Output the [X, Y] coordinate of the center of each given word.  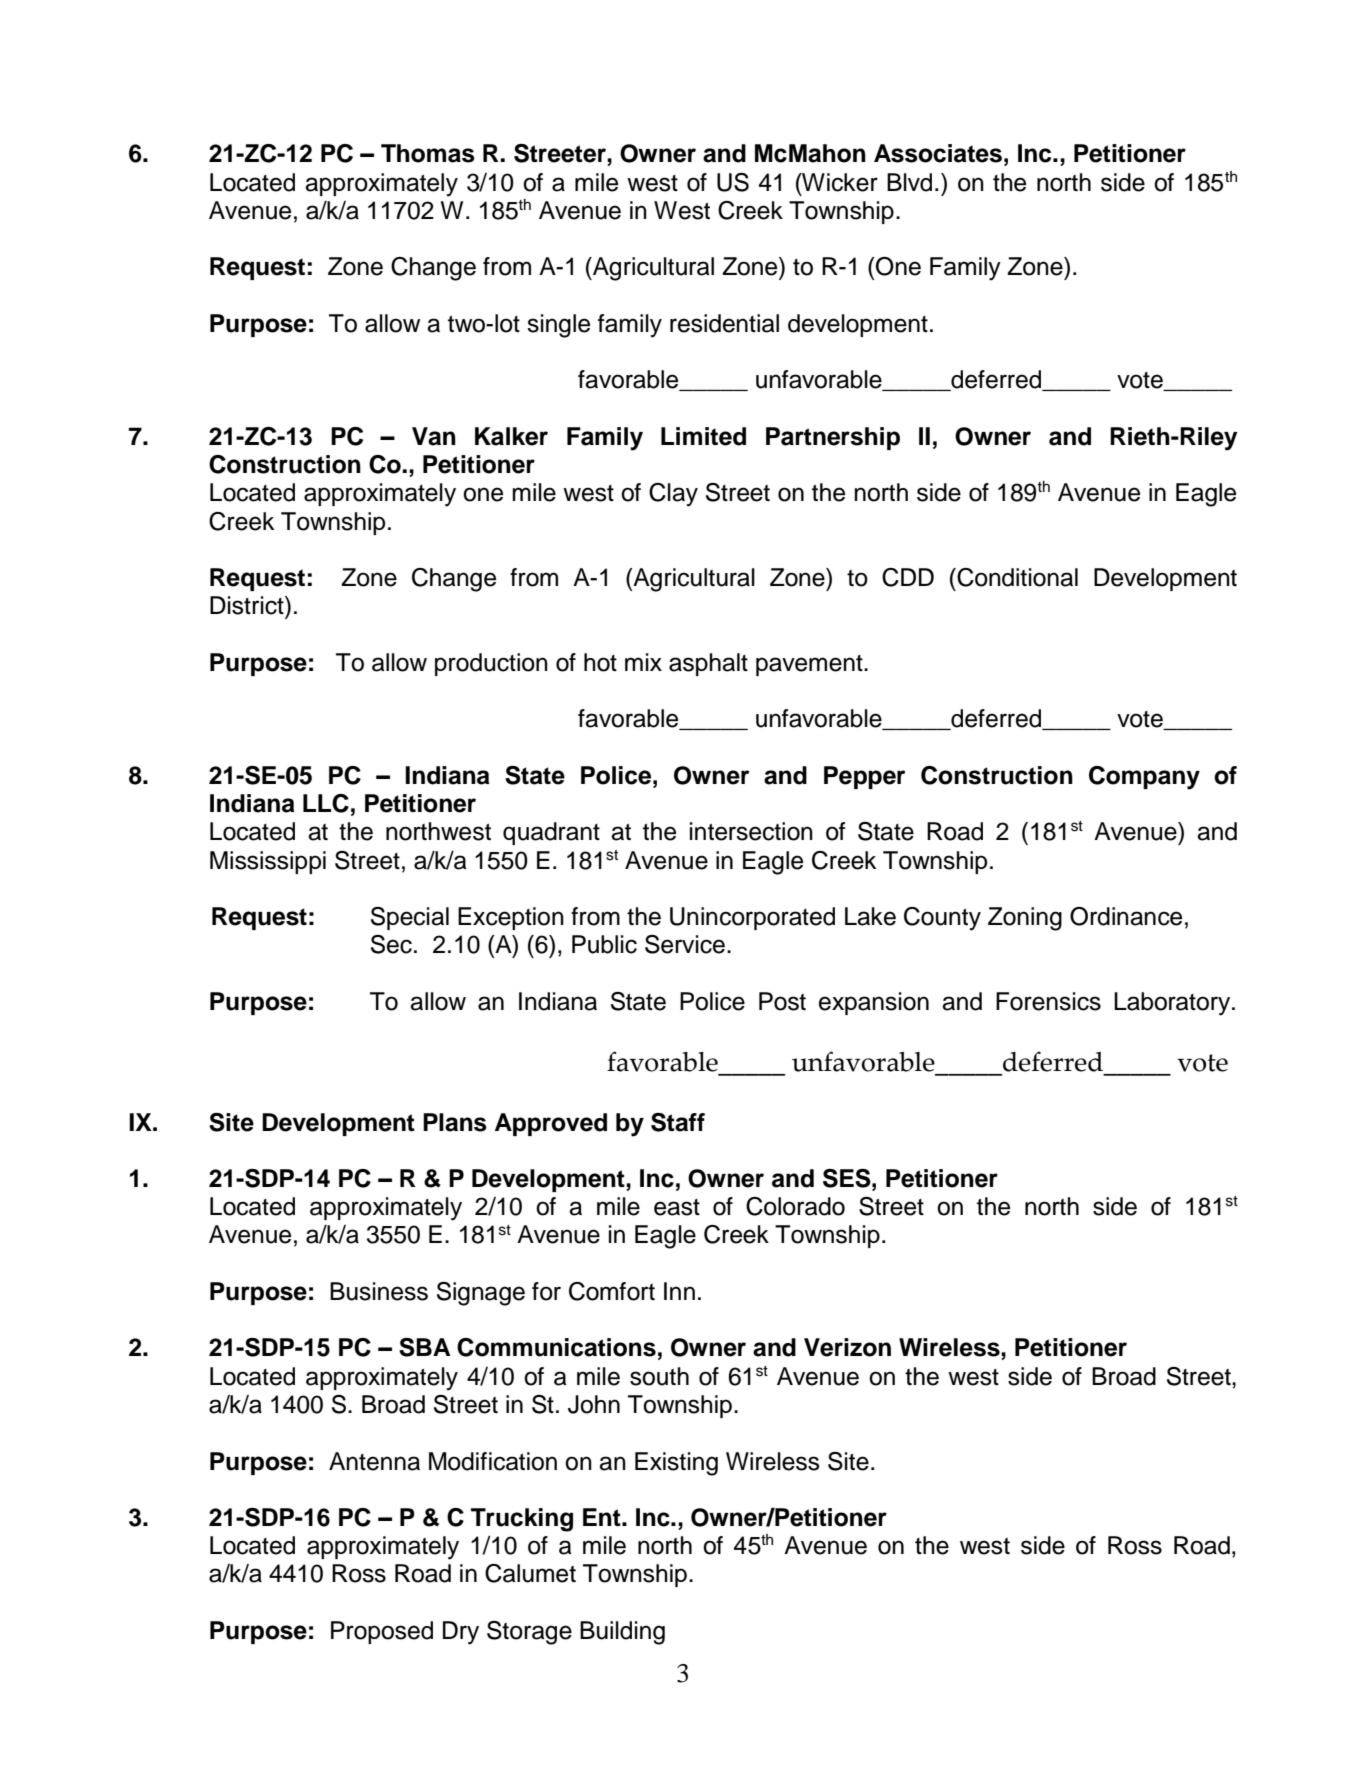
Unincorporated [752, 918]
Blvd [909, 182]
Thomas [428, 153]
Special [410, 918]
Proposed [382, 1632]
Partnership [833, 438]
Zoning [1025, 919]
